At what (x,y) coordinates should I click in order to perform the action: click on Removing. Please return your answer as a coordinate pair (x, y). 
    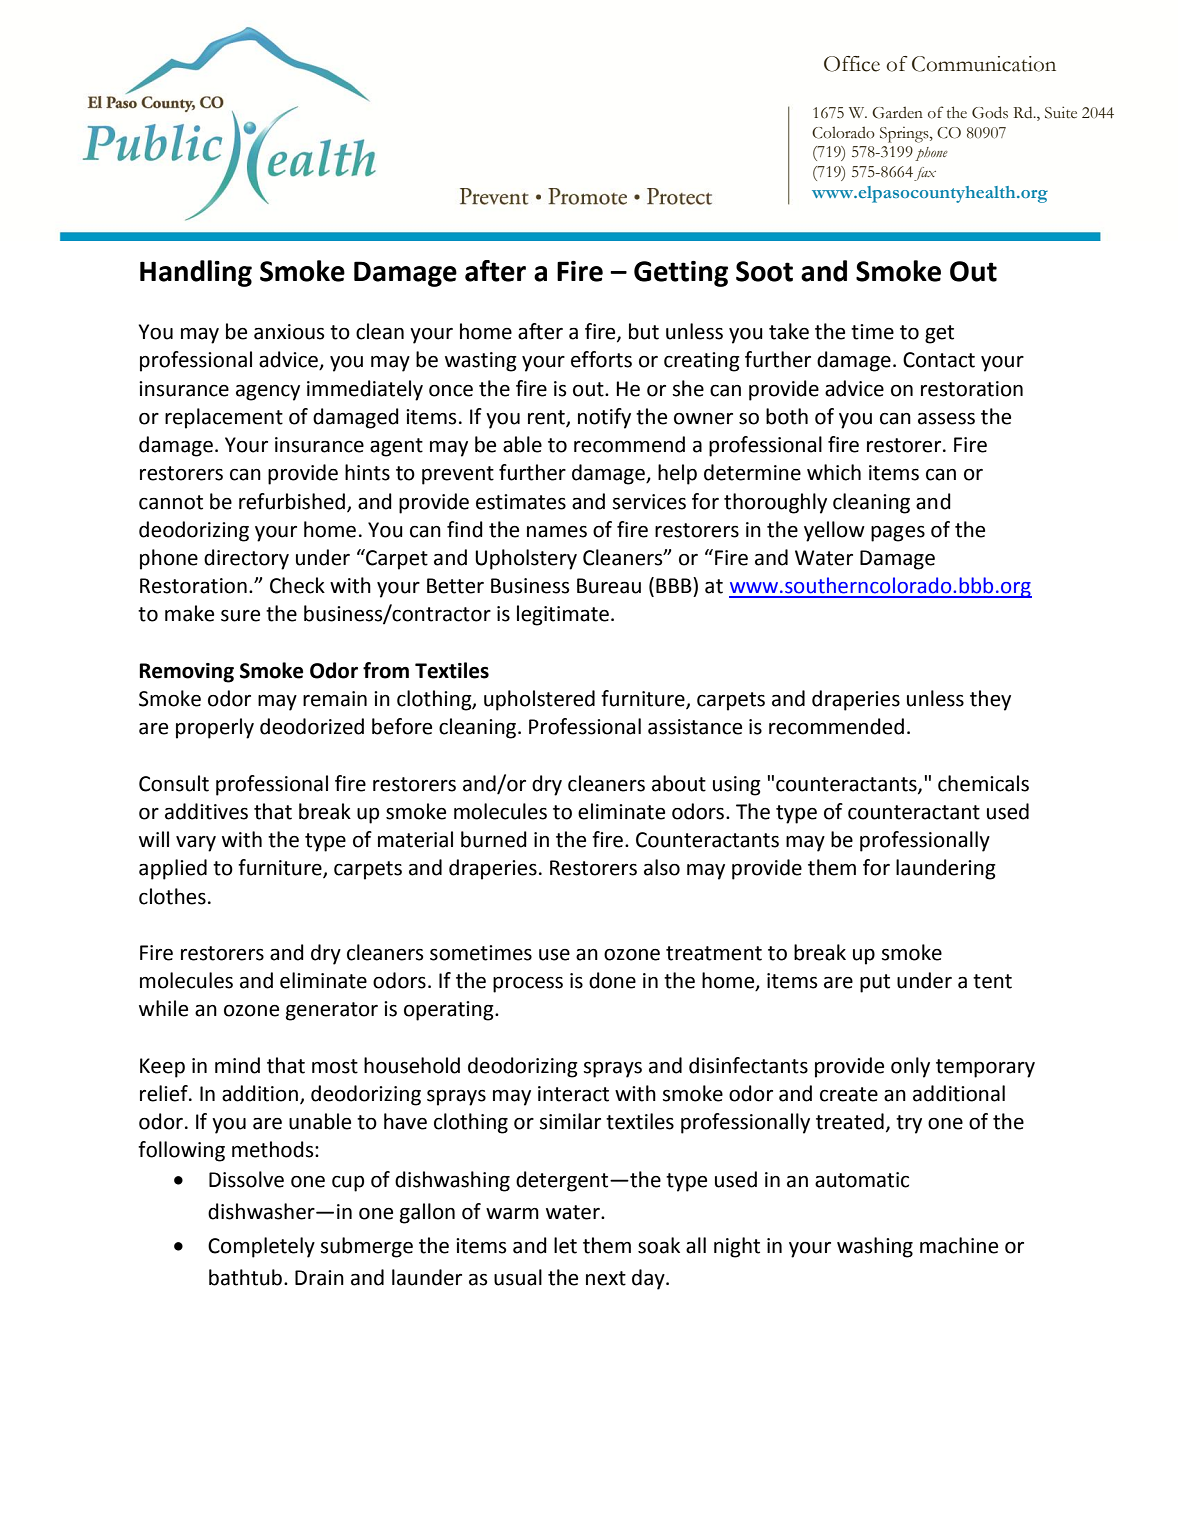
    Looking at the image, I should click on (186, 673).
